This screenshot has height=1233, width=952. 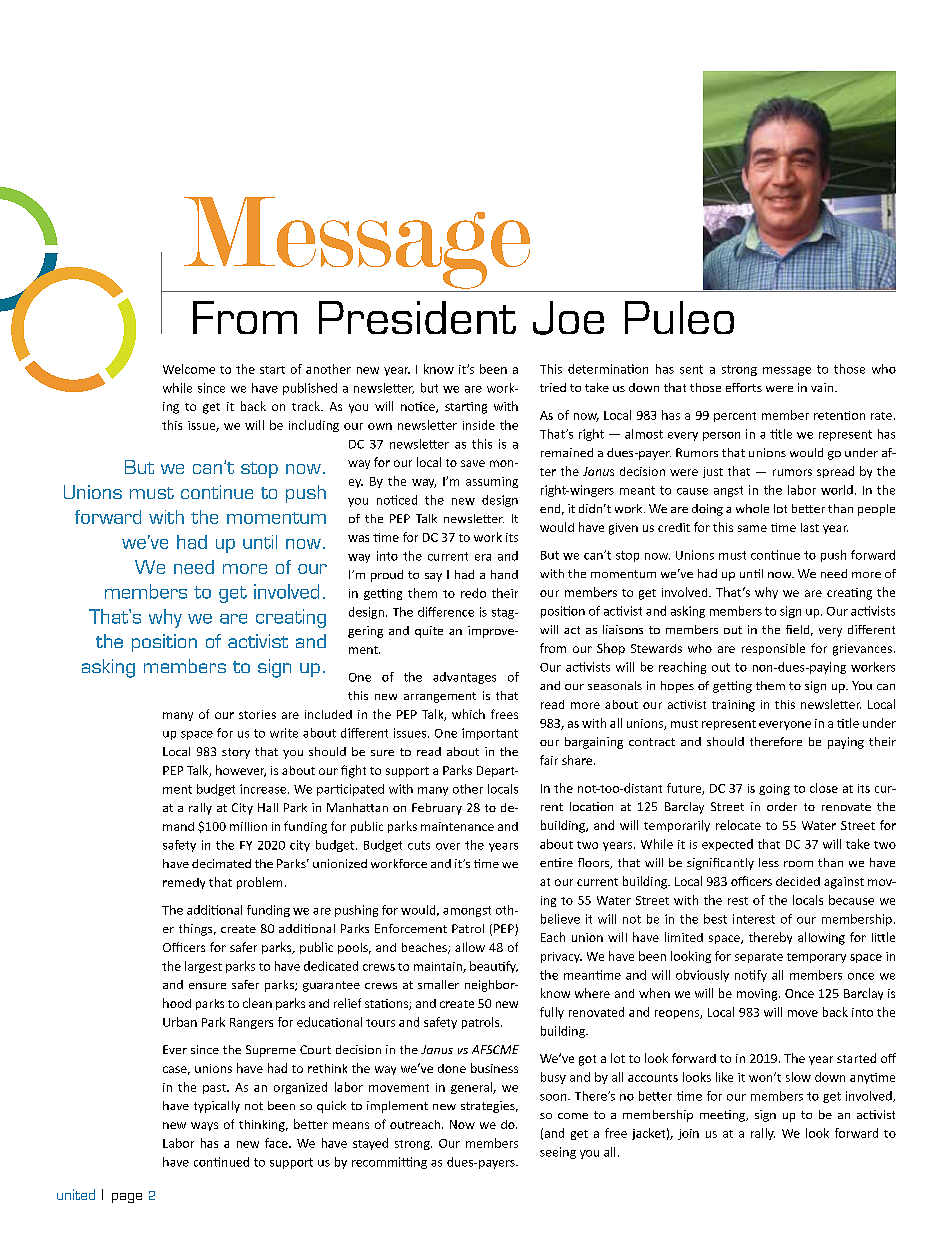 What do you see at coordinates (688, 1134) in the screenshot?
I see `join` at bounding box center [688, 1134].
